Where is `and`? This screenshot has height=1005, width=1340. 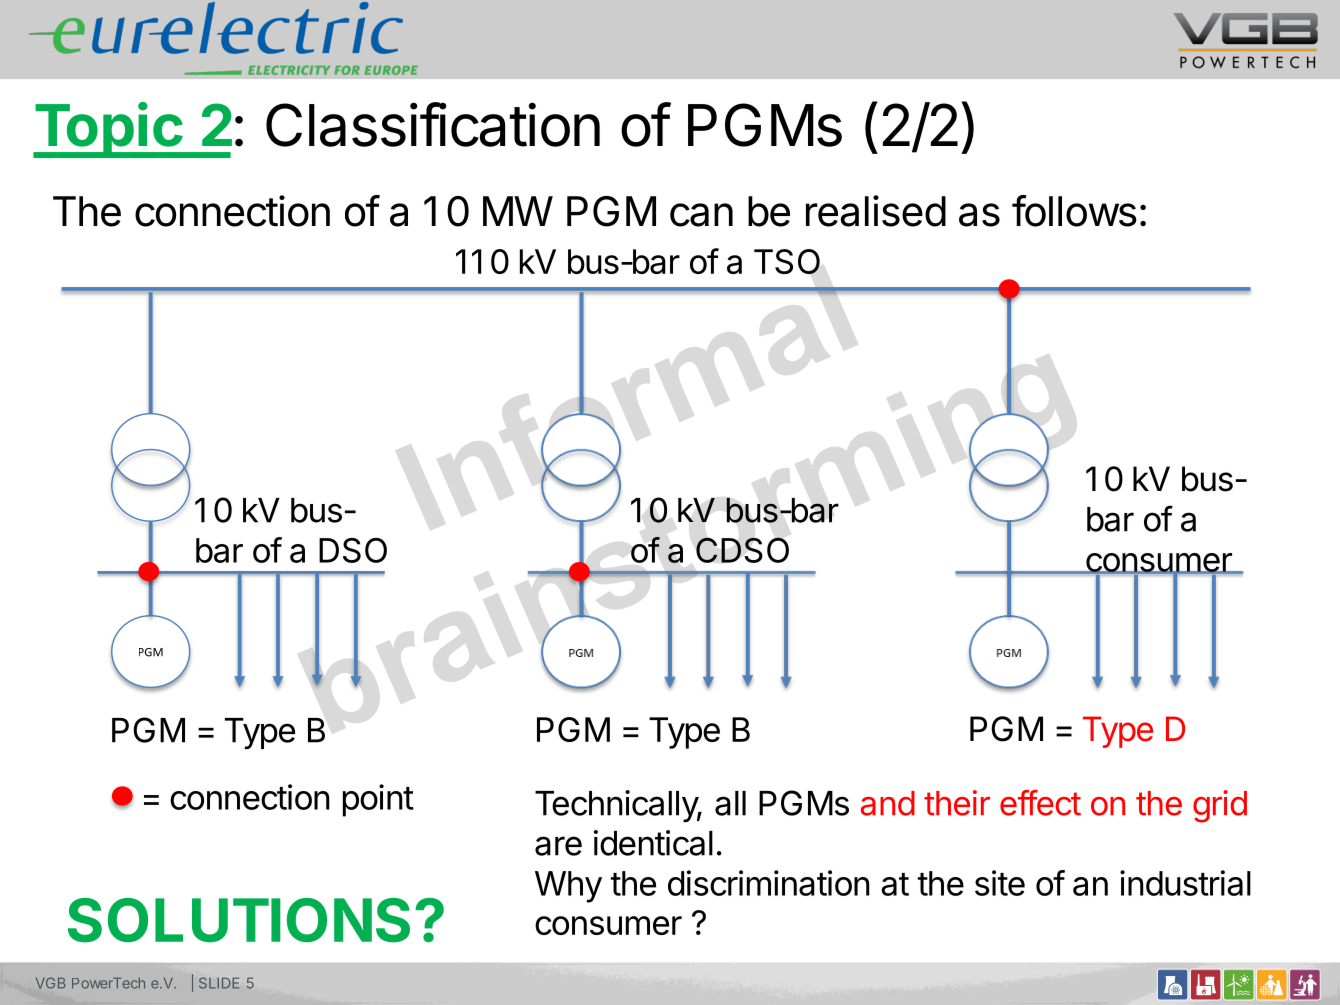 and is located at coordinates (888, 803).
